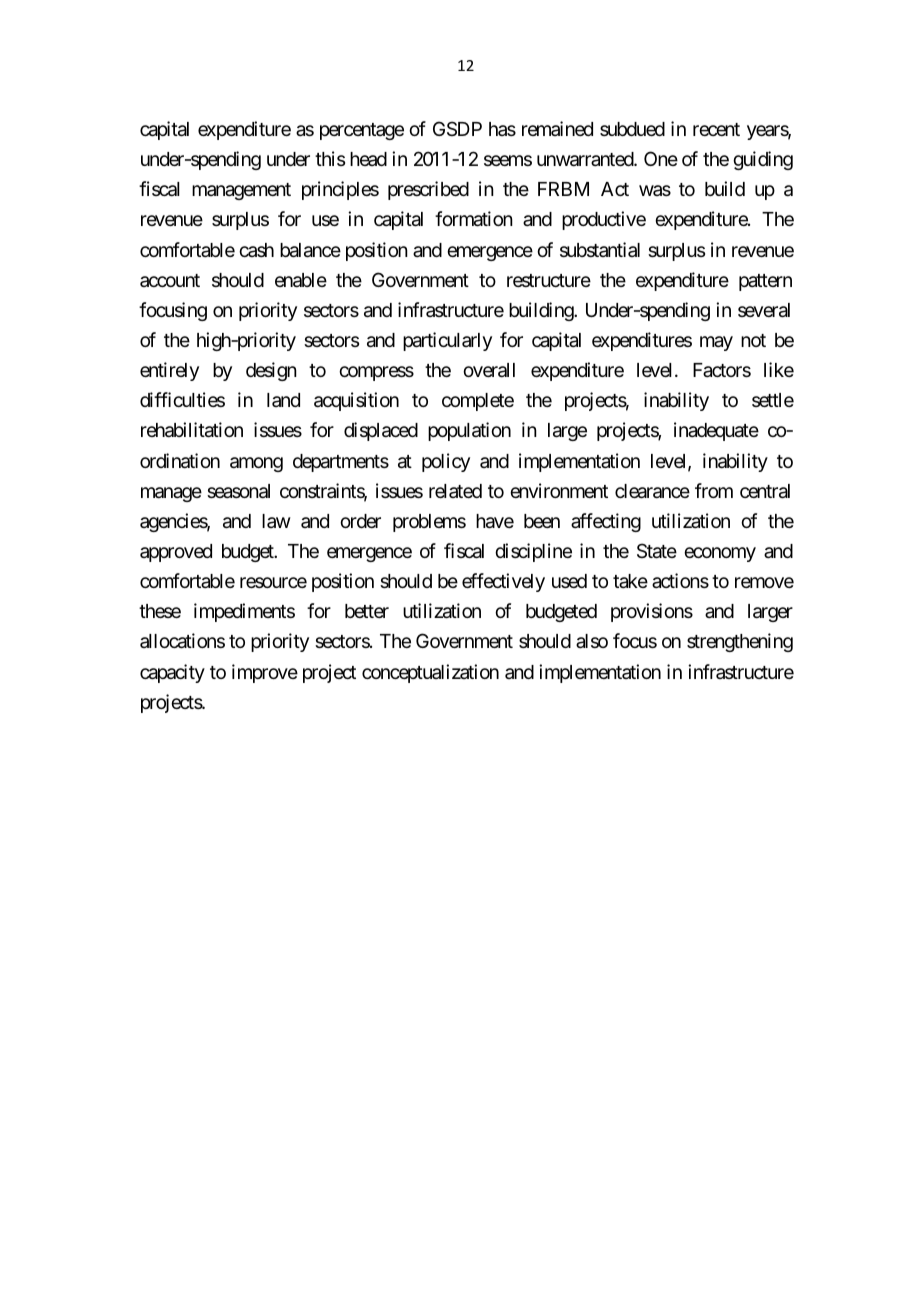 The height and width of the screenshot is (1308, 924). Describe the element at coordinates (301, 280) in the screenshot. I see `enable` at that location.
